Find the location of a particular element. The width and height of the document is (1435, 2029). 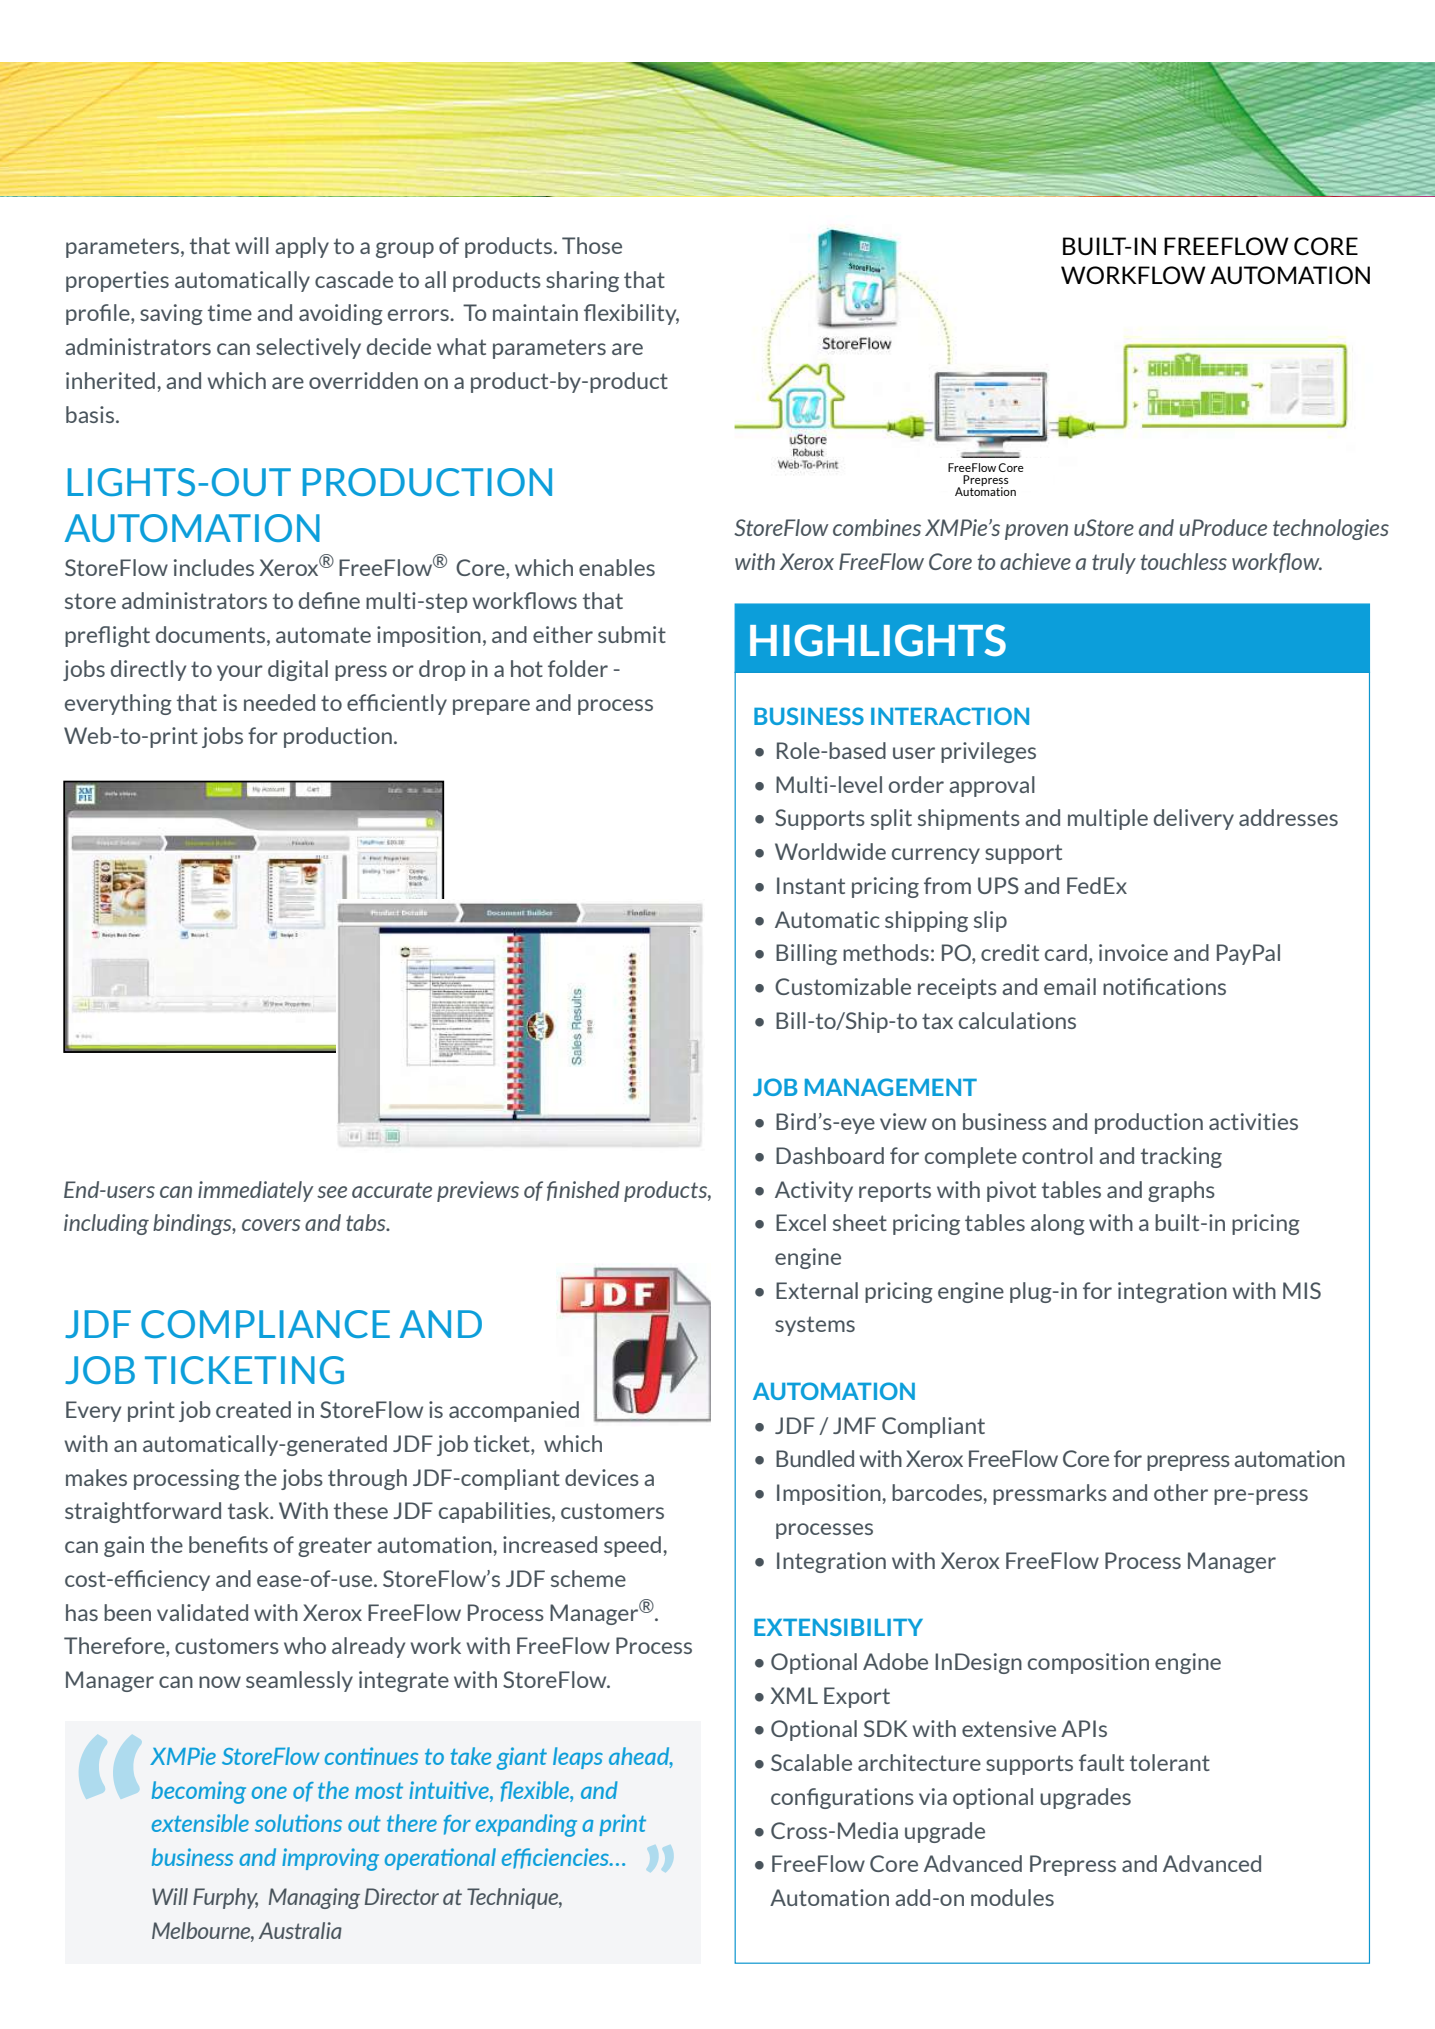

submit is located at coordinates (632, 634).
